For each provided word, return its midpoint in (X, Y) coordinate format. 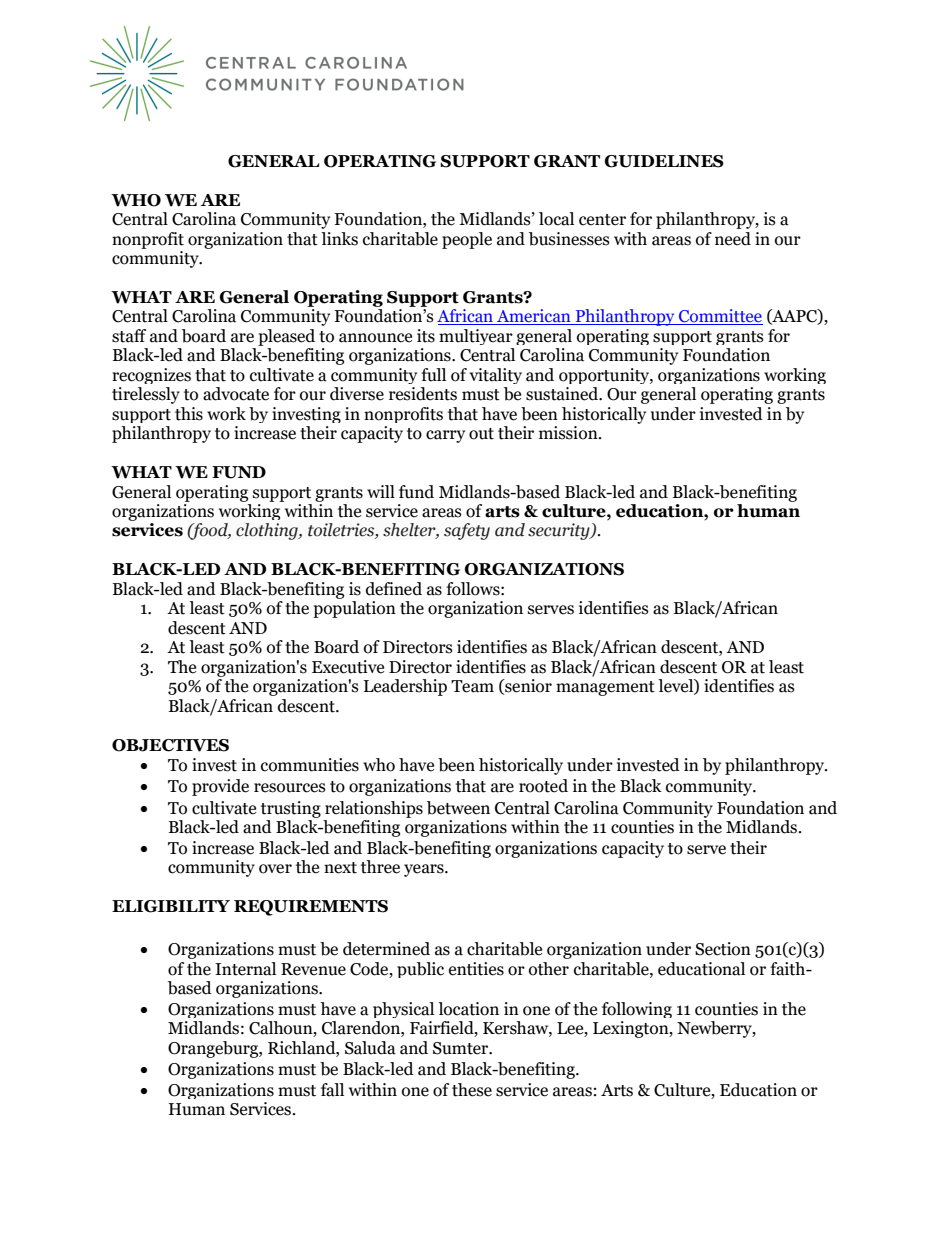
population (354, 609)
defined (394, 589)
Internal (245, 969)
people (467, 240)
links (339, 239)
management (605, 688)
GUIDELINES (664, 161)
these (472, 1090)
